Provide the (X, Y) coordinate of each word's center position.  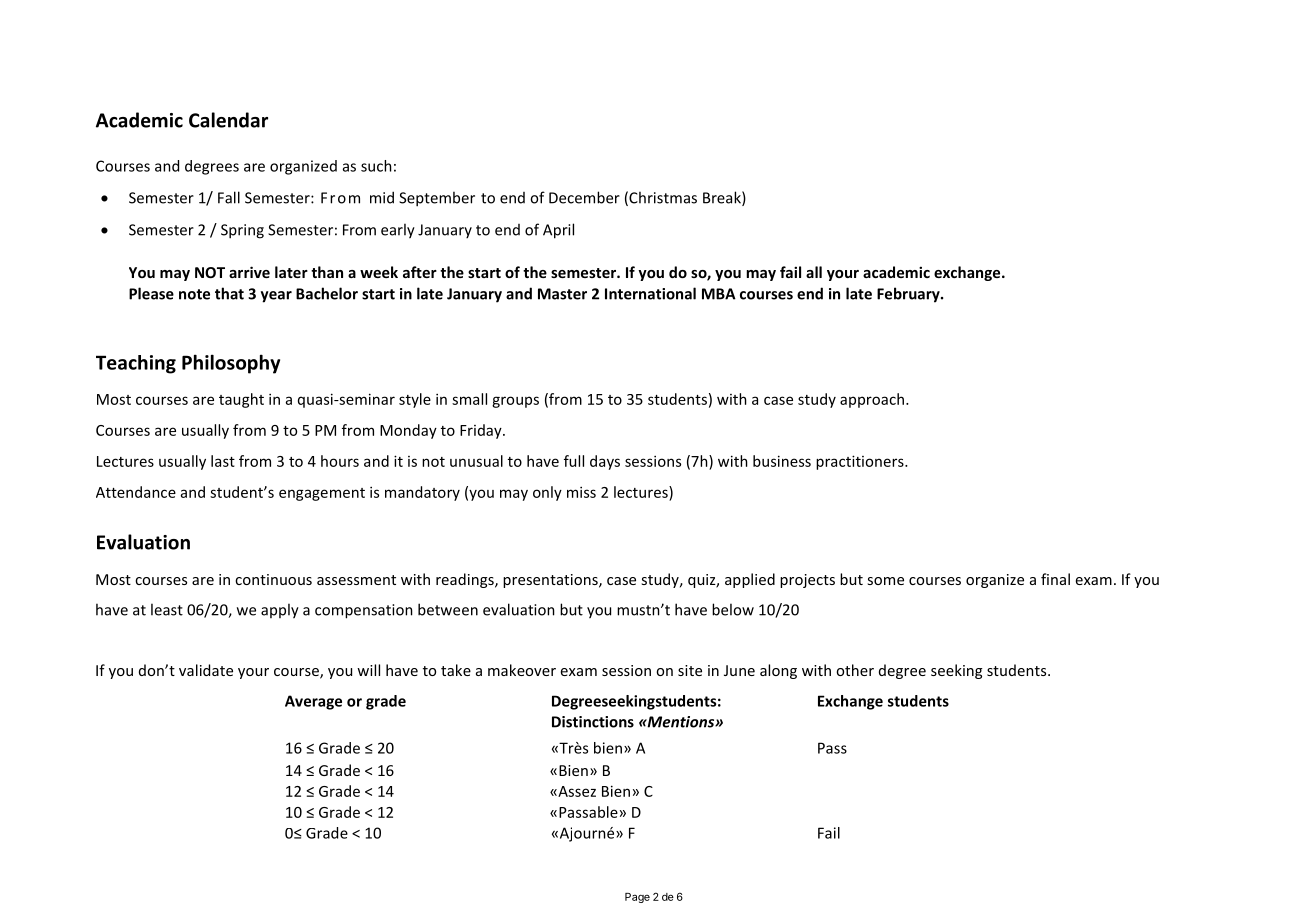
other (855, 670)
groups (515, 402)
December (584, 197)
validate (206, 670)
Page (637, 898)
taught (241, 400)
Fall (229, 197)
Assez (576, 791)
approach (872, 400)
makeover (522, 670)
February (909, 295)
